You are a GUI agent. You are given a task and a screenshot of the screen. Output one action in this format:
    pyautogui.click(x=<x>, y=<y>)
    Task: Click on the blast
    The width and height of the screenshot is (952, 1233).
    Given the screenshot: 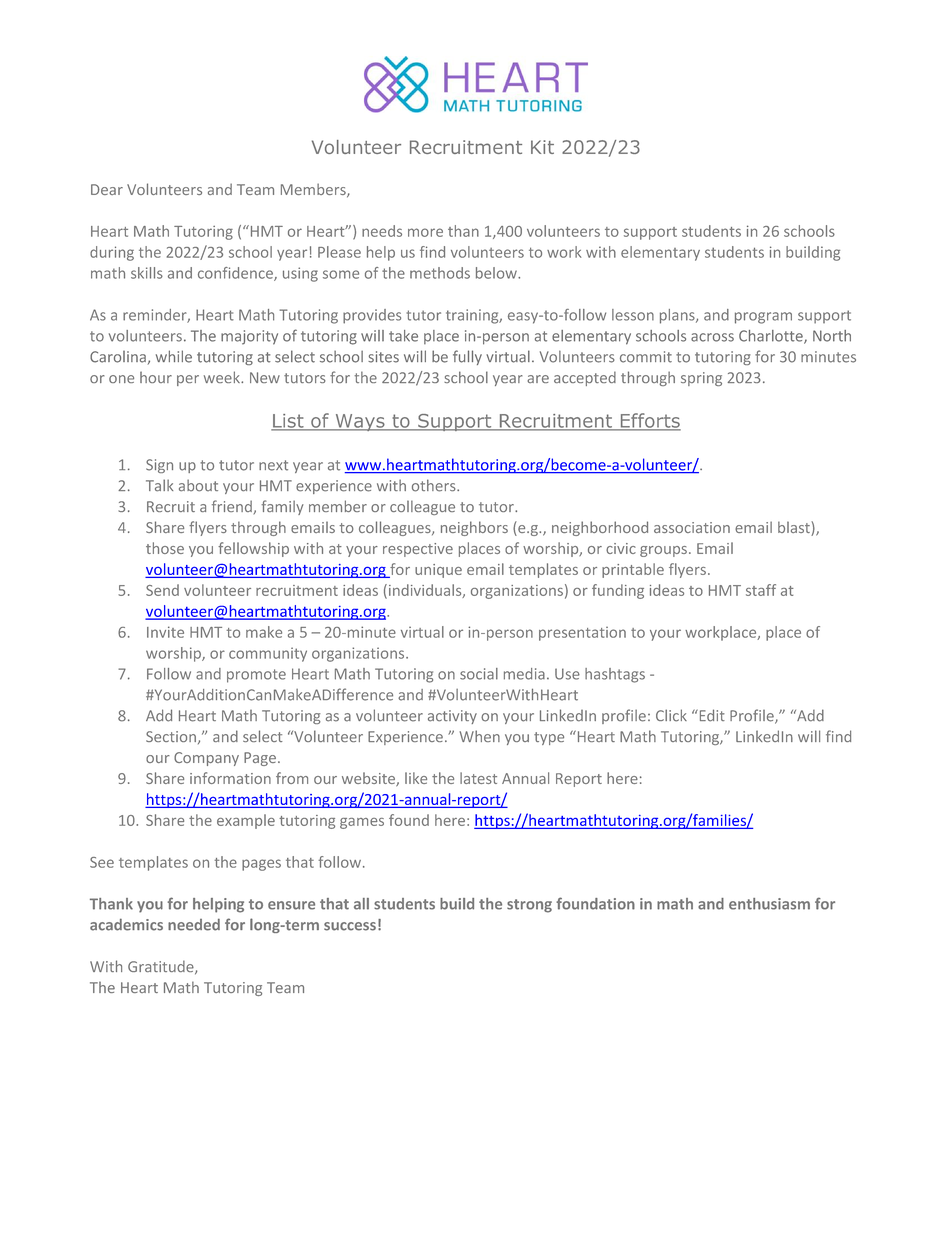 What is the action you would take?
    pyautogui.click(x=795, y=528)
